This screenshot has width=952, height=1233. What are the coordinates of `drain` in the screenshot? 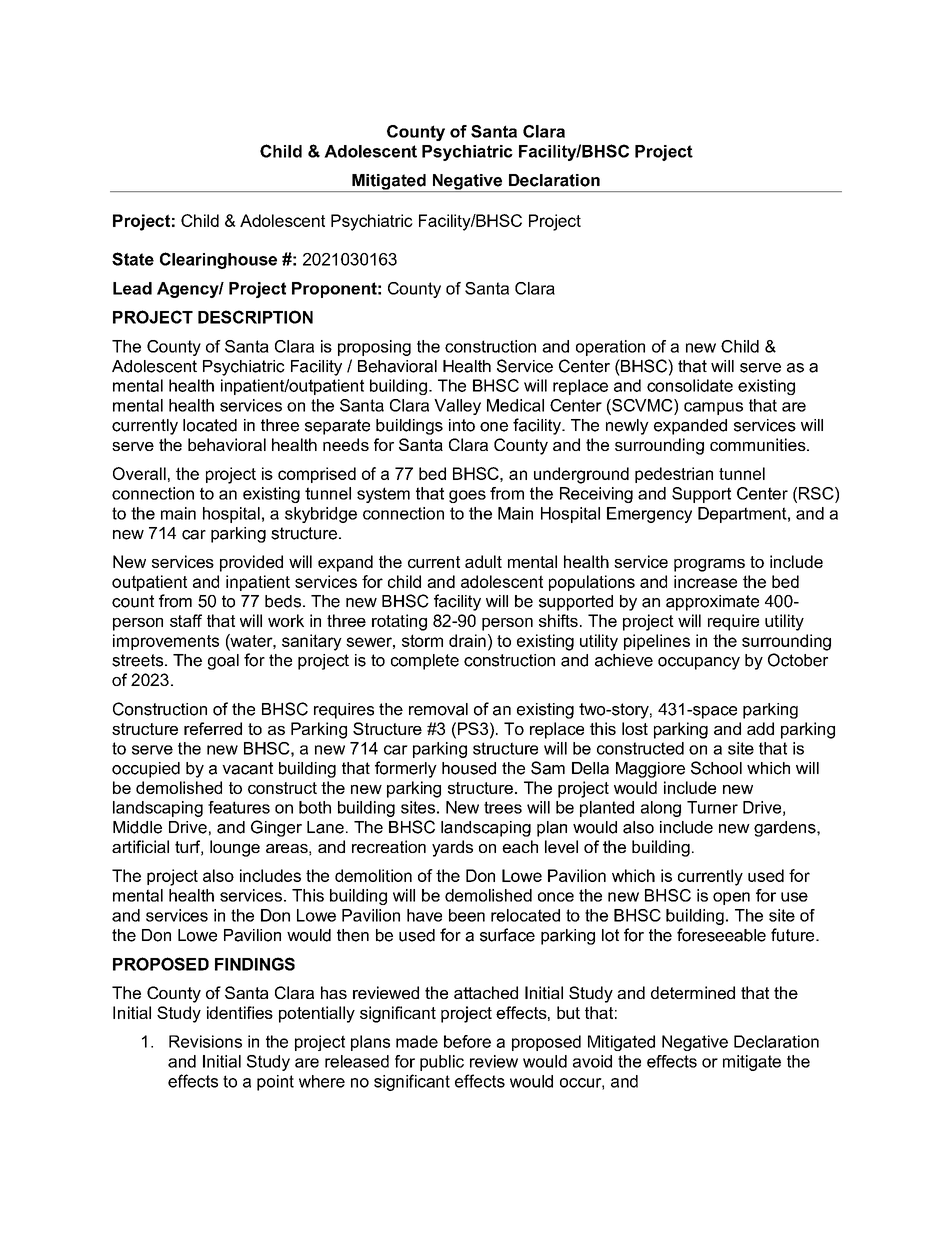 It's located at (467, 640).
